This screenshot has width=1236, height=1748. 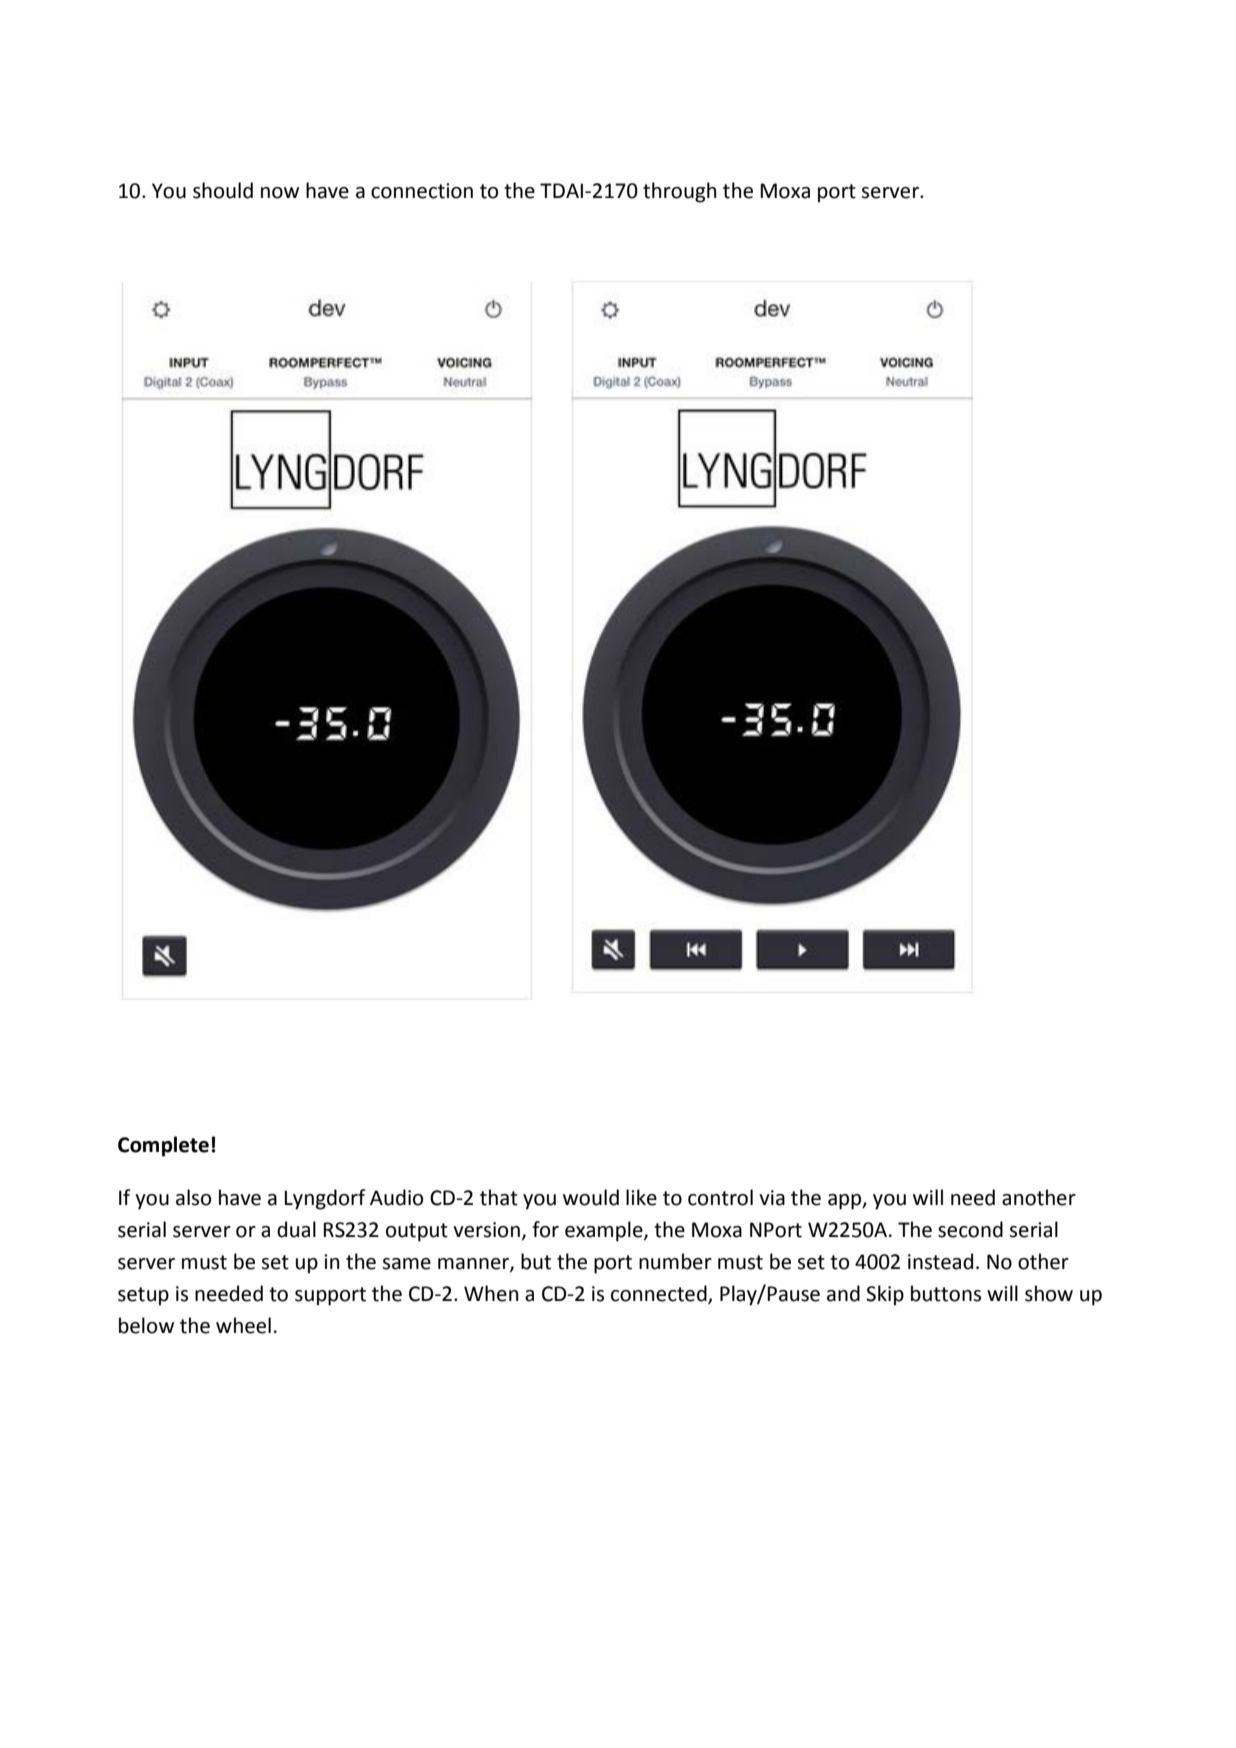 I want to click on would, so click(x=591, y=1197).
